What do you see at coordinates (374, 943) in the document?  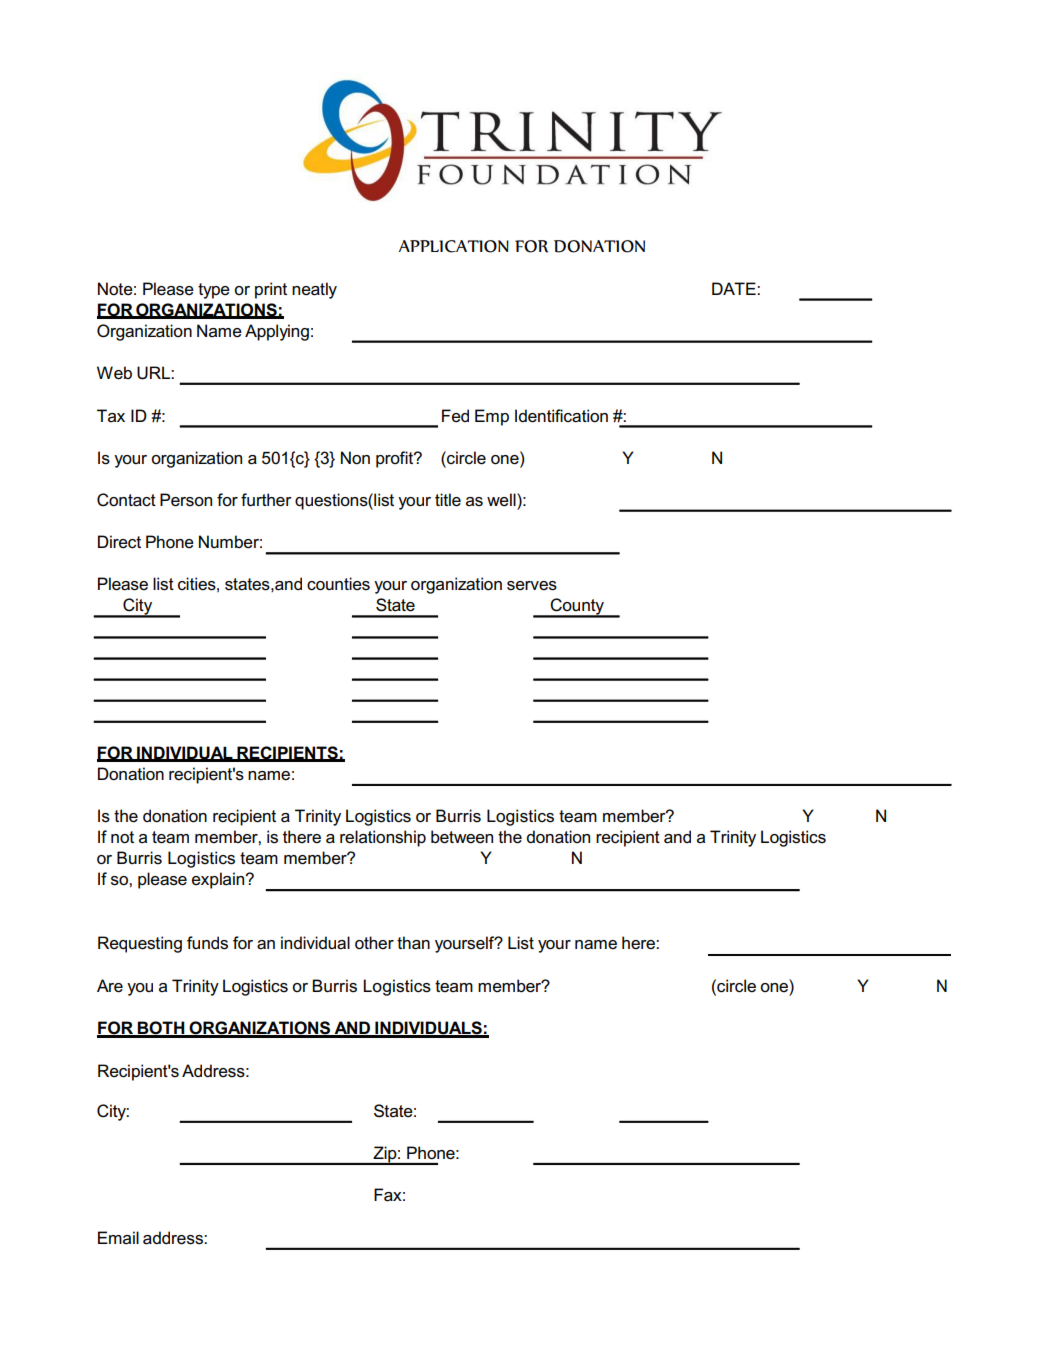 I see `other` at bounding box center [374, 943].
